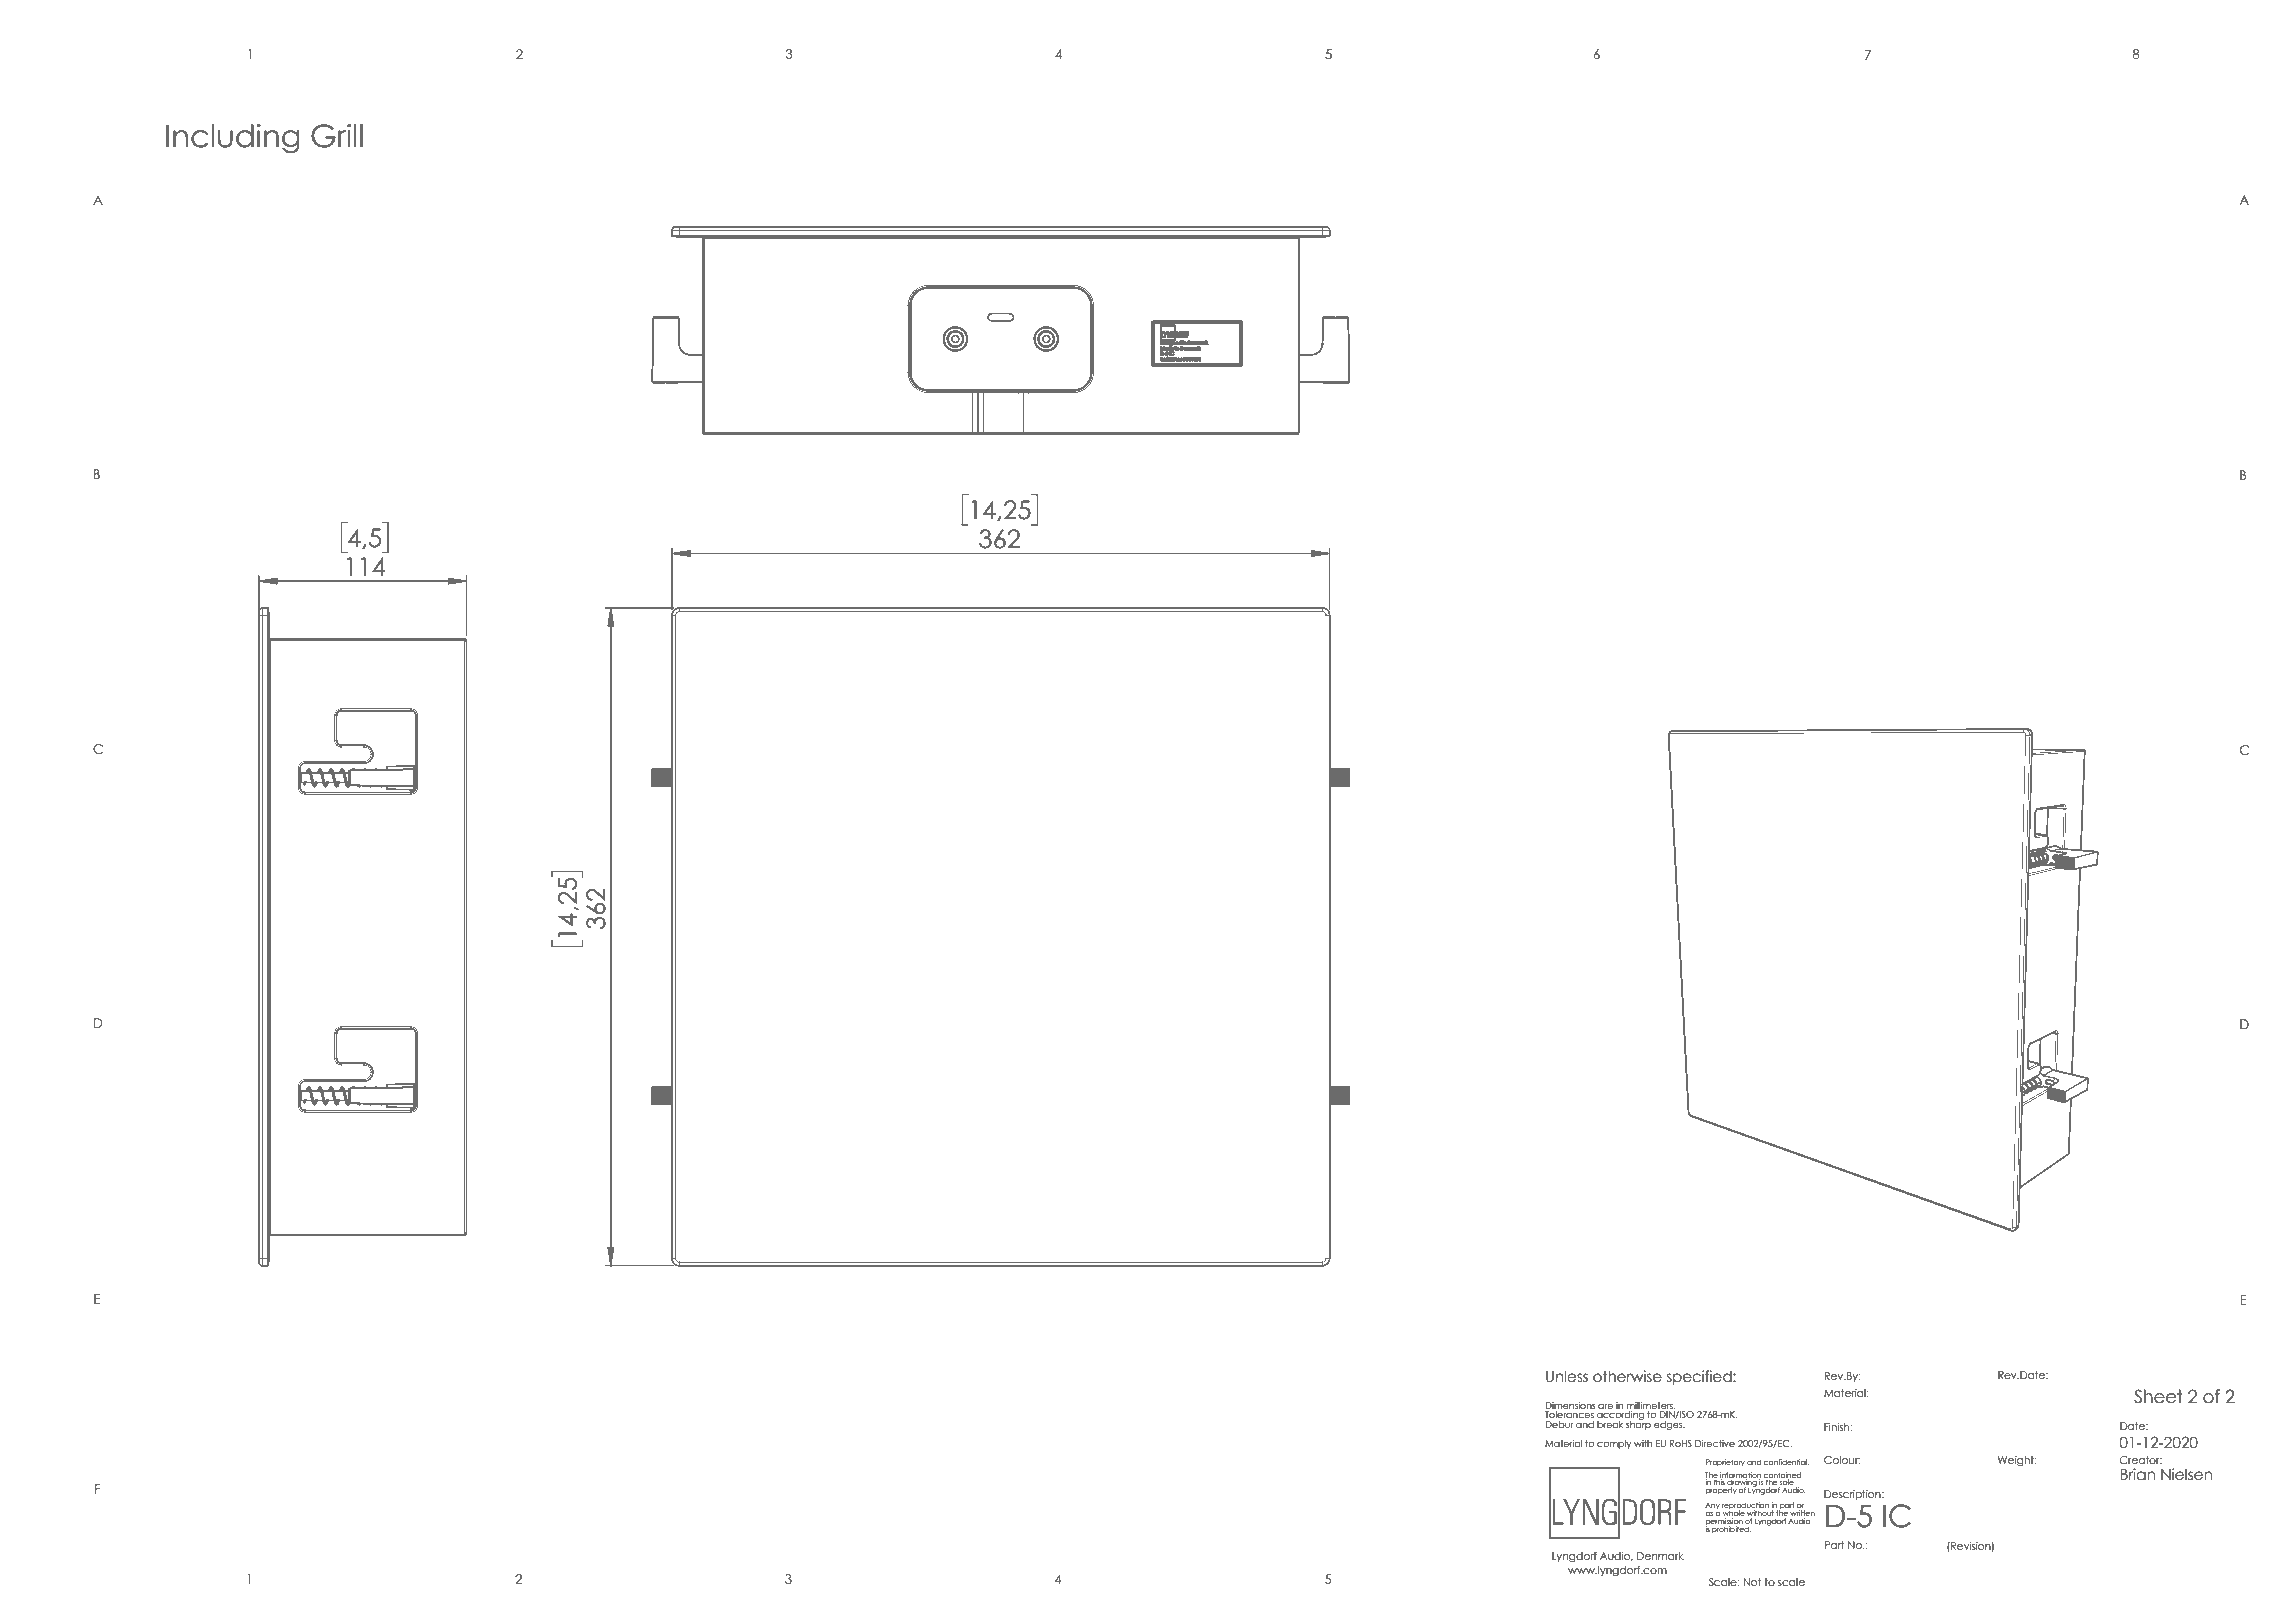 The width and height of the document is (2289, 1619). What do you see at coordinates (1567, 1376) in the document?
I see `Unless` at bounding box center [1567, 1376].
